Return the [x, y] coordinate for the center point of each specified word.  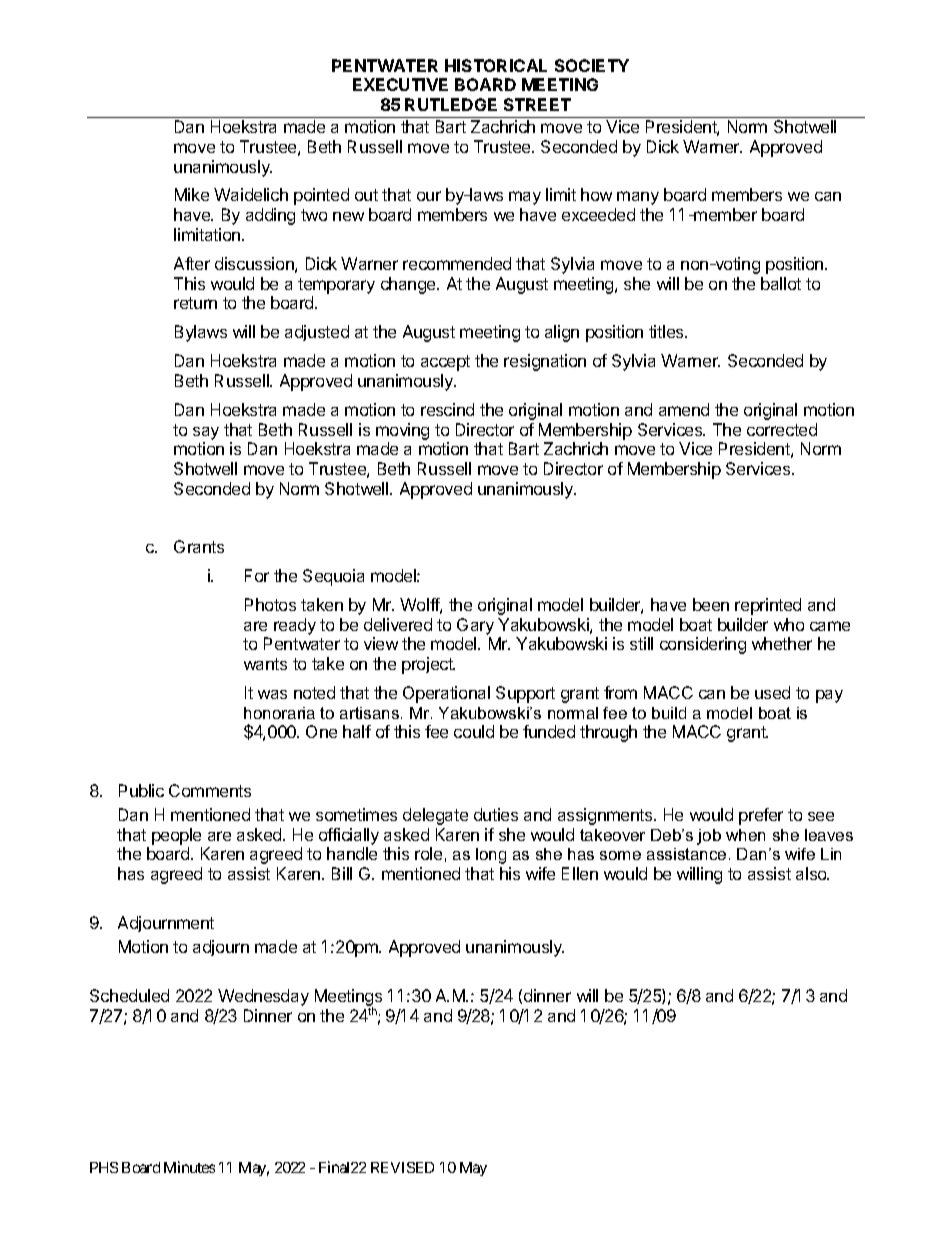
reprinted [768, 606]
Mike [192, 194]
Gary [475, 626]
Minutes [189, 1167]
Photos [270, 604]
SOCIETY [592, 65]
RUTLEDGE [451, 104]
